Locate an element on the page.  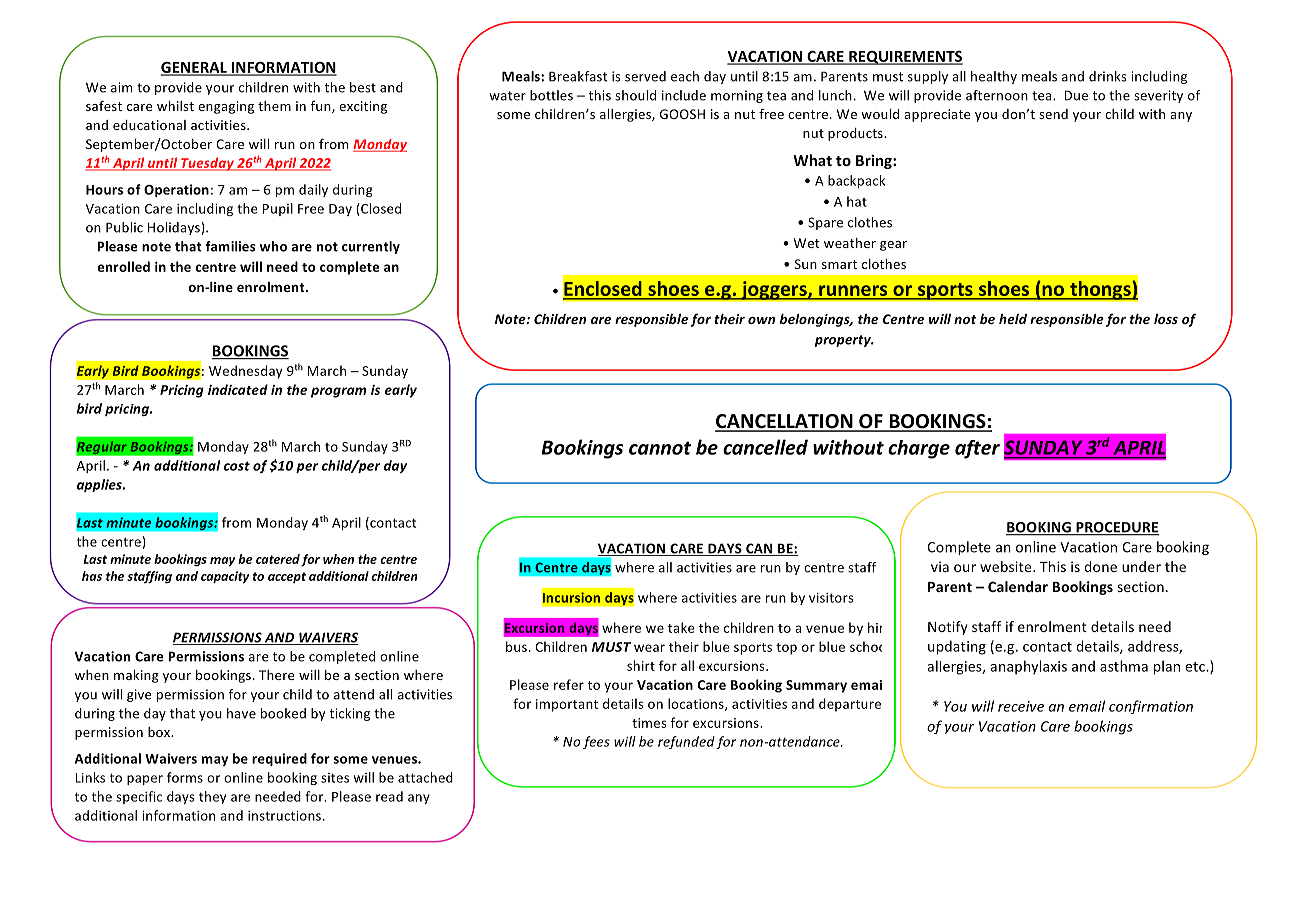
Wednesday is located at coordinates (245, 372).
